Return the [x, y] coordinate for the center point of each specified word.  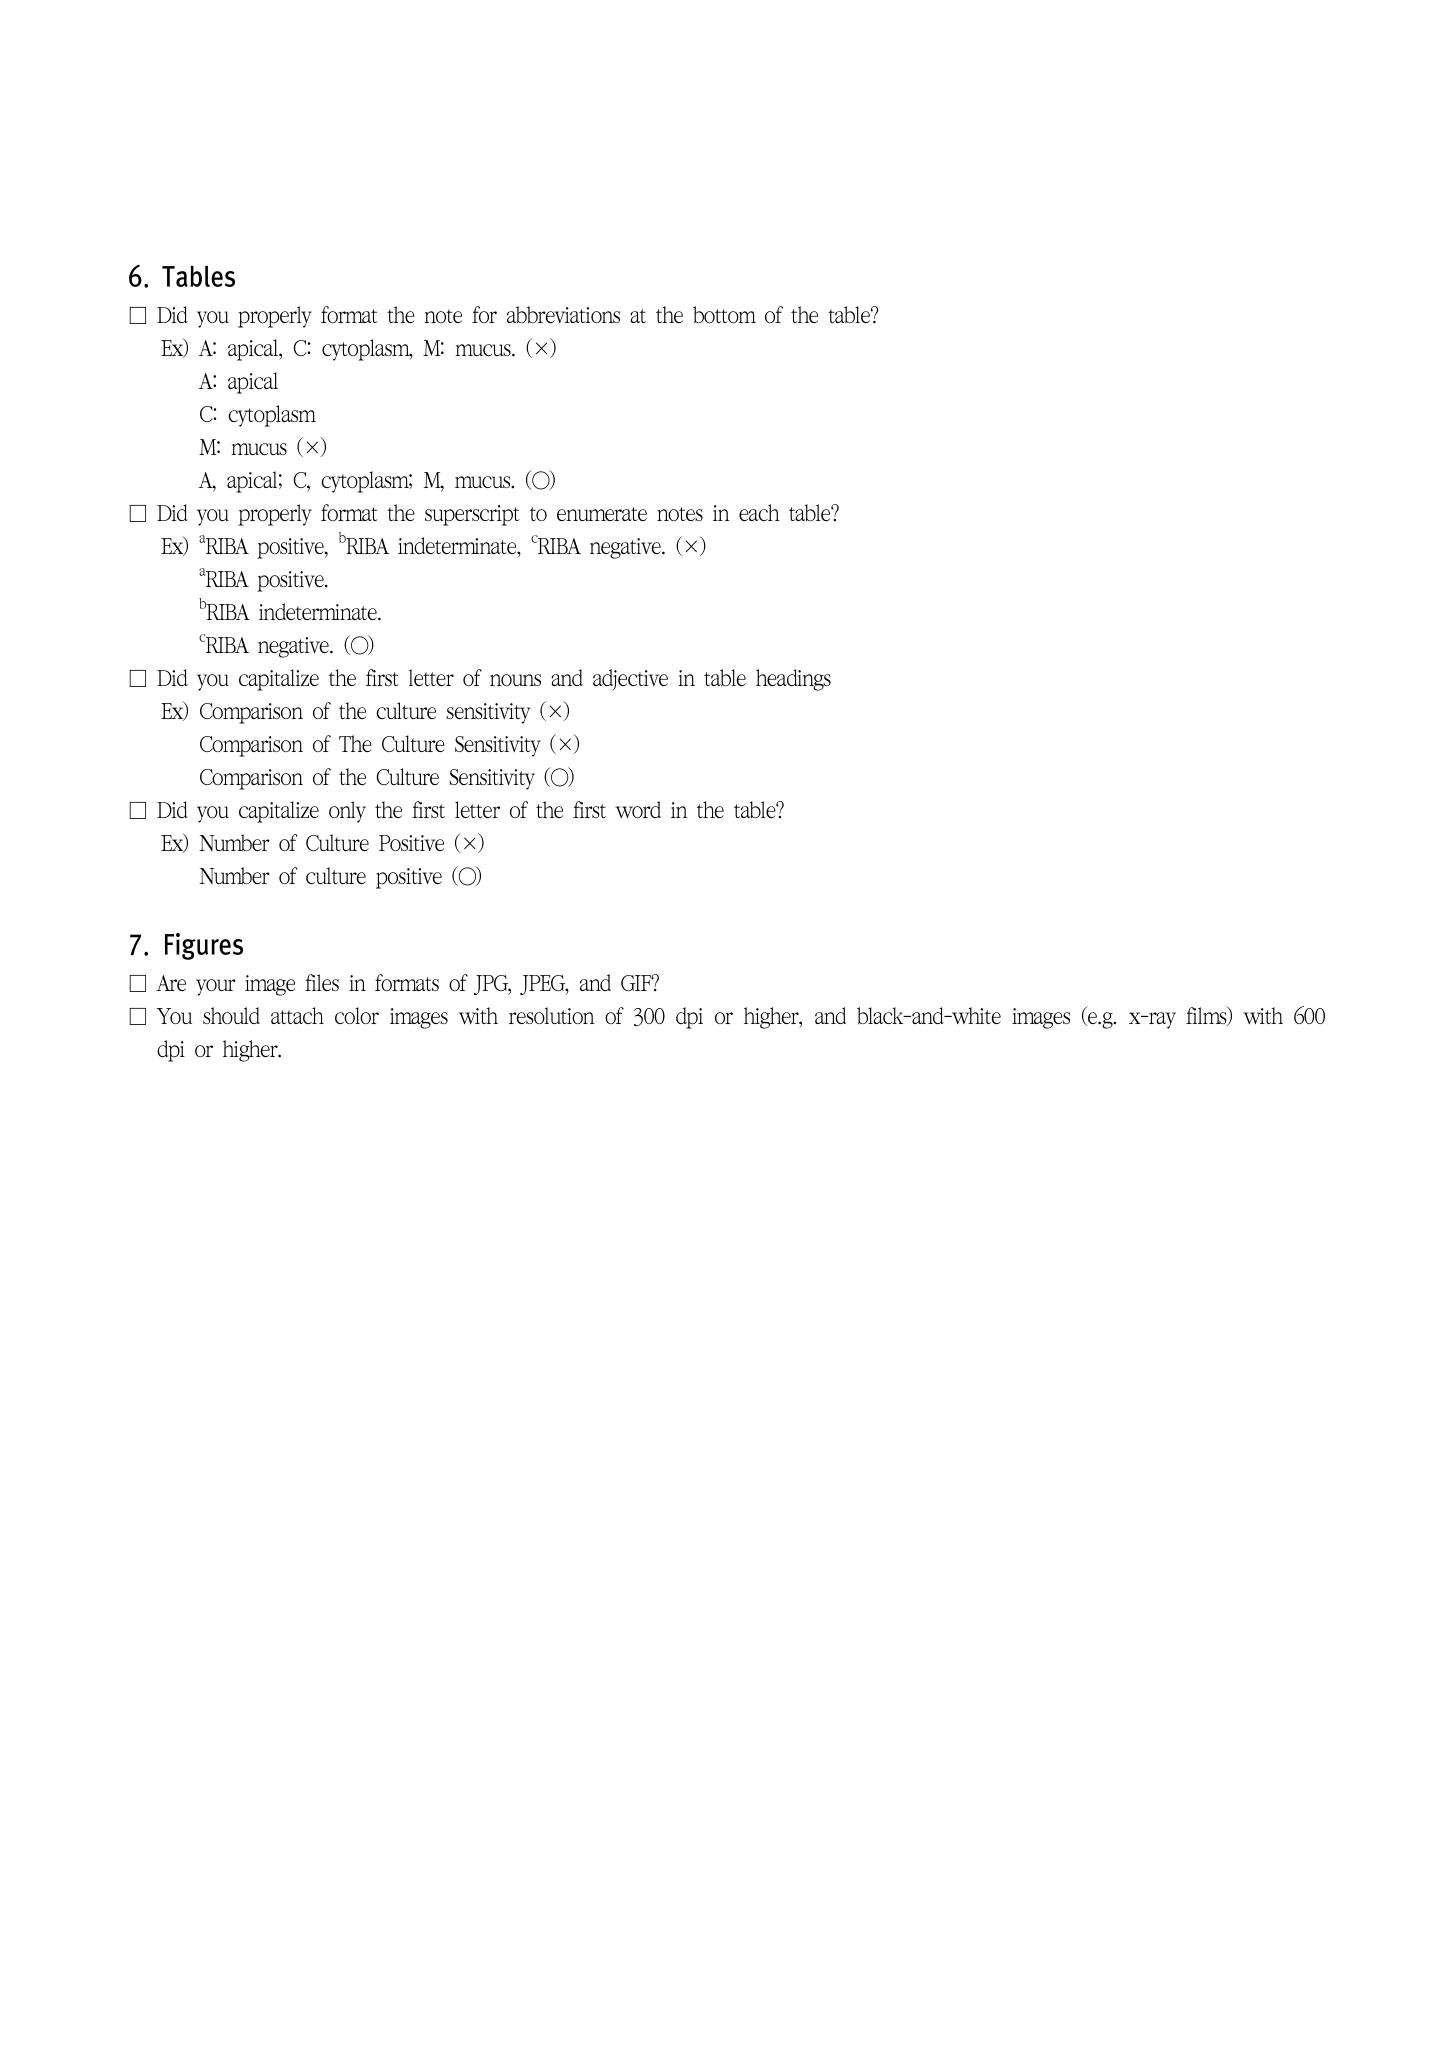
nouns [515, 680]
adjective [630, 680]
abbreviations [563, 315]
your [216, 987]
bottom [724, 315]
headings [793, 680]
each [759, 512]
